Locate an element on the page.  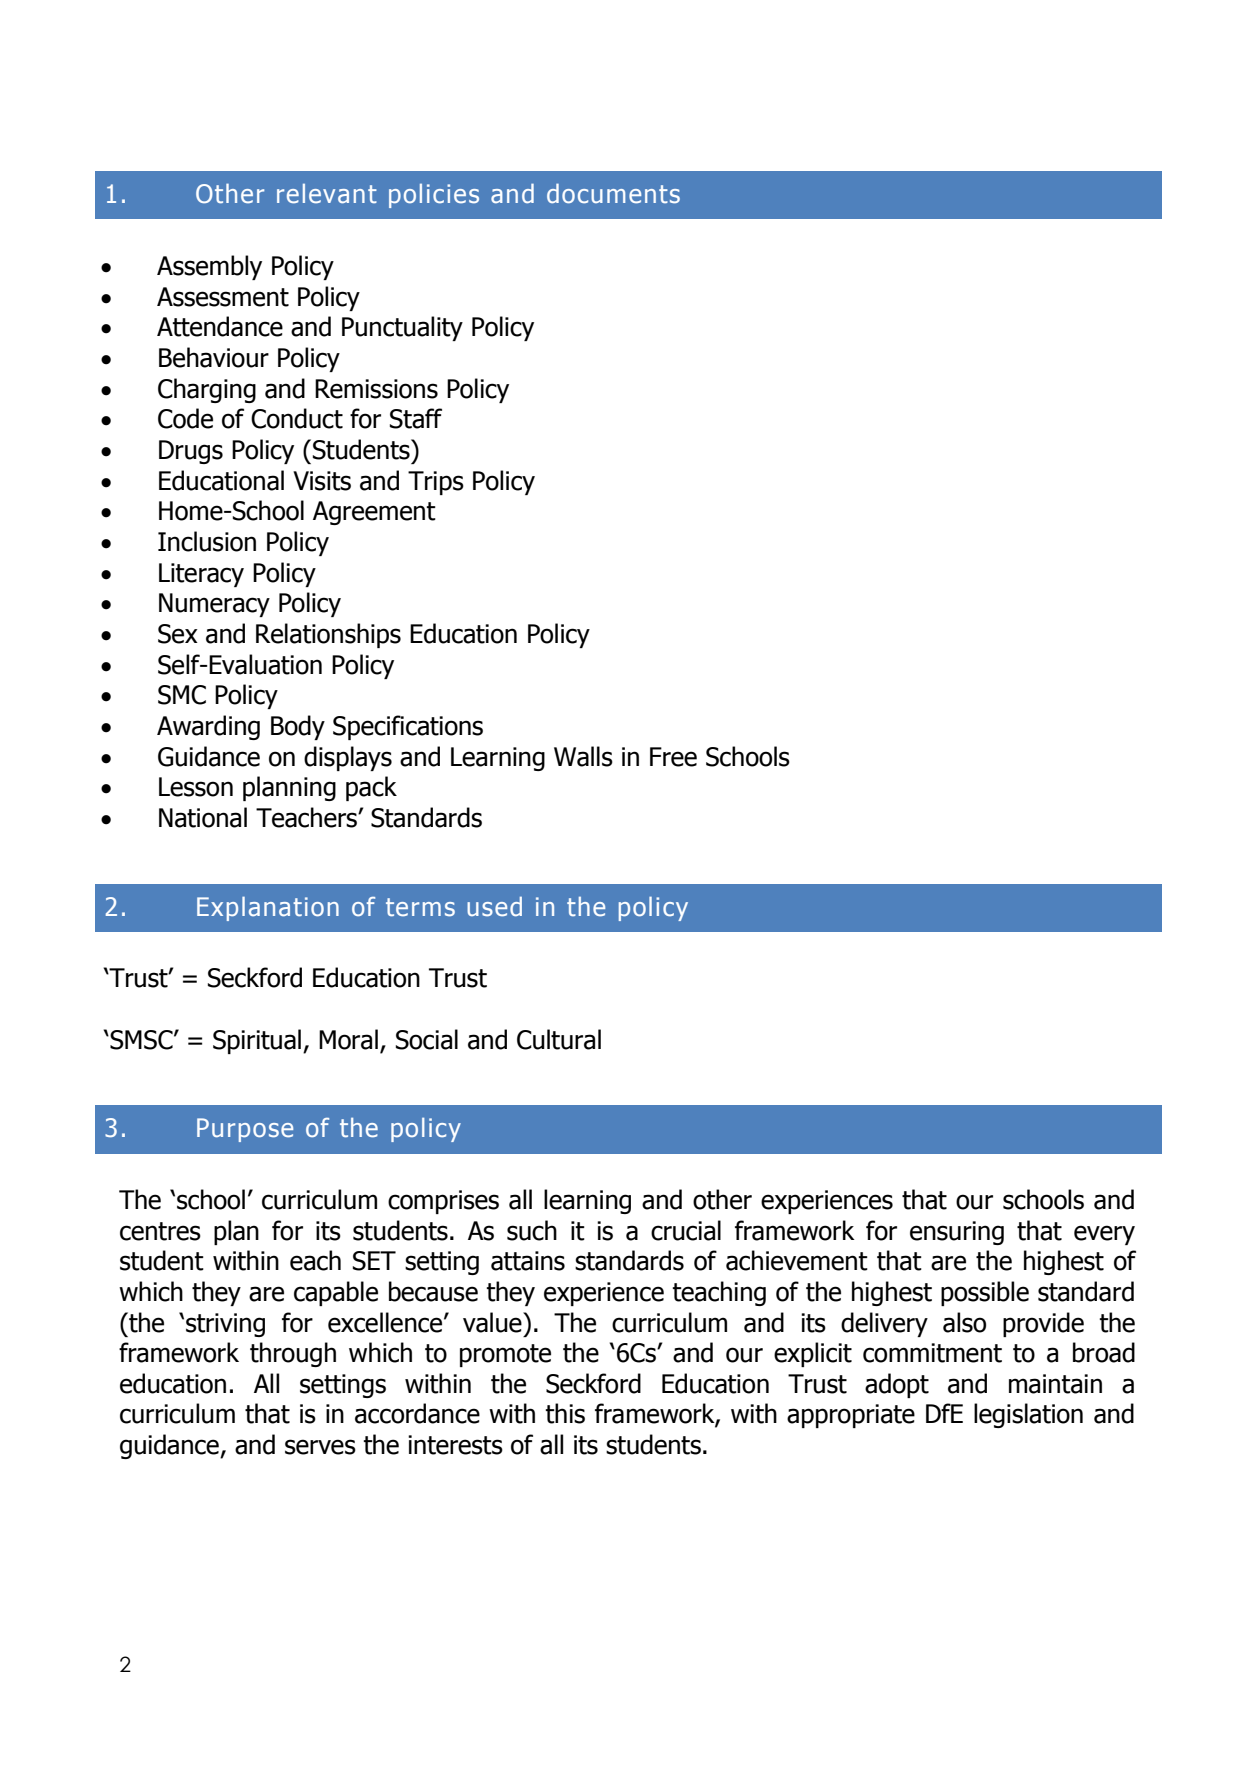
Trips is located at coordinates (436, 483).
